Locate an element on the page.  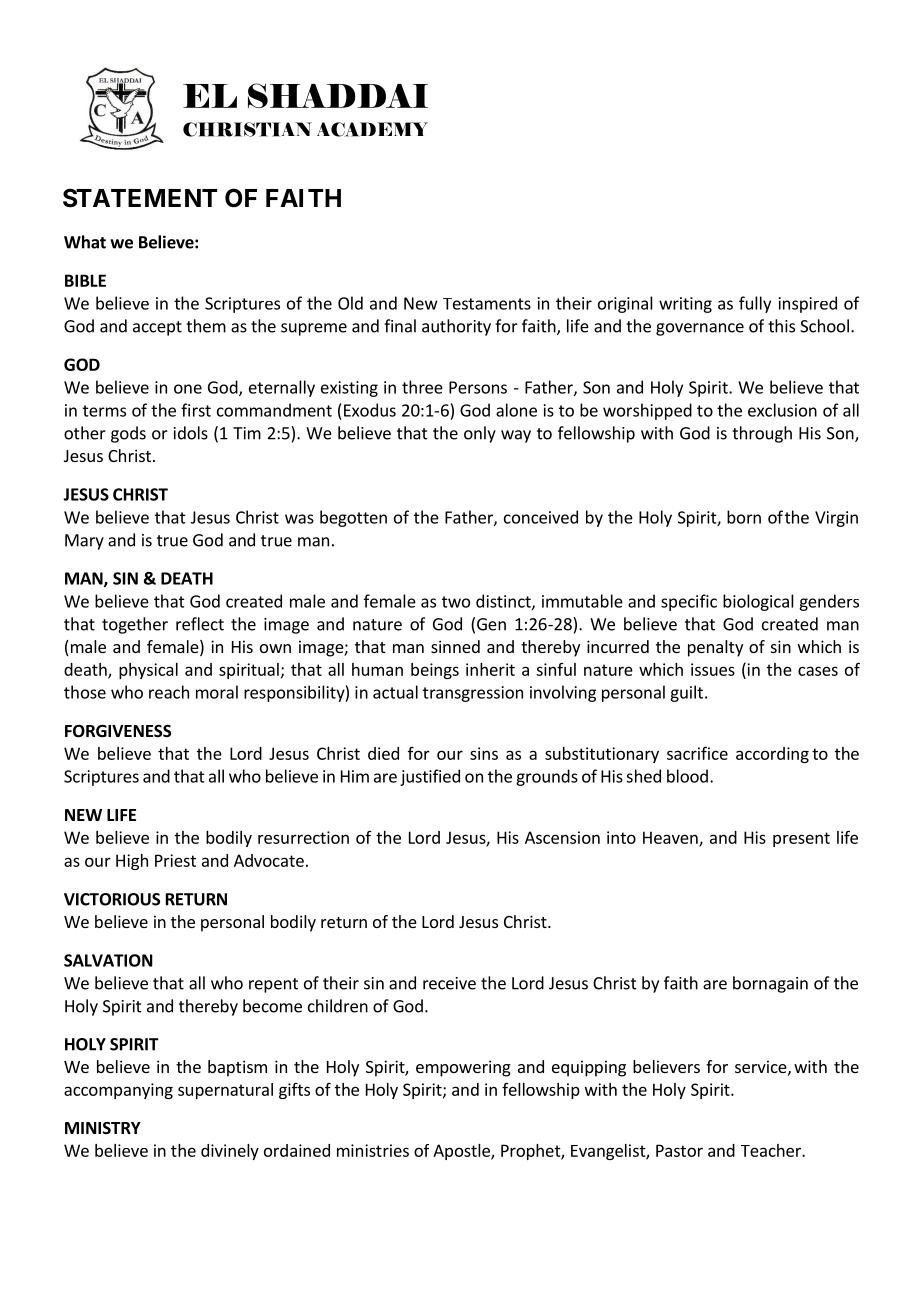
Priest is located at coordinates (175, 860).
